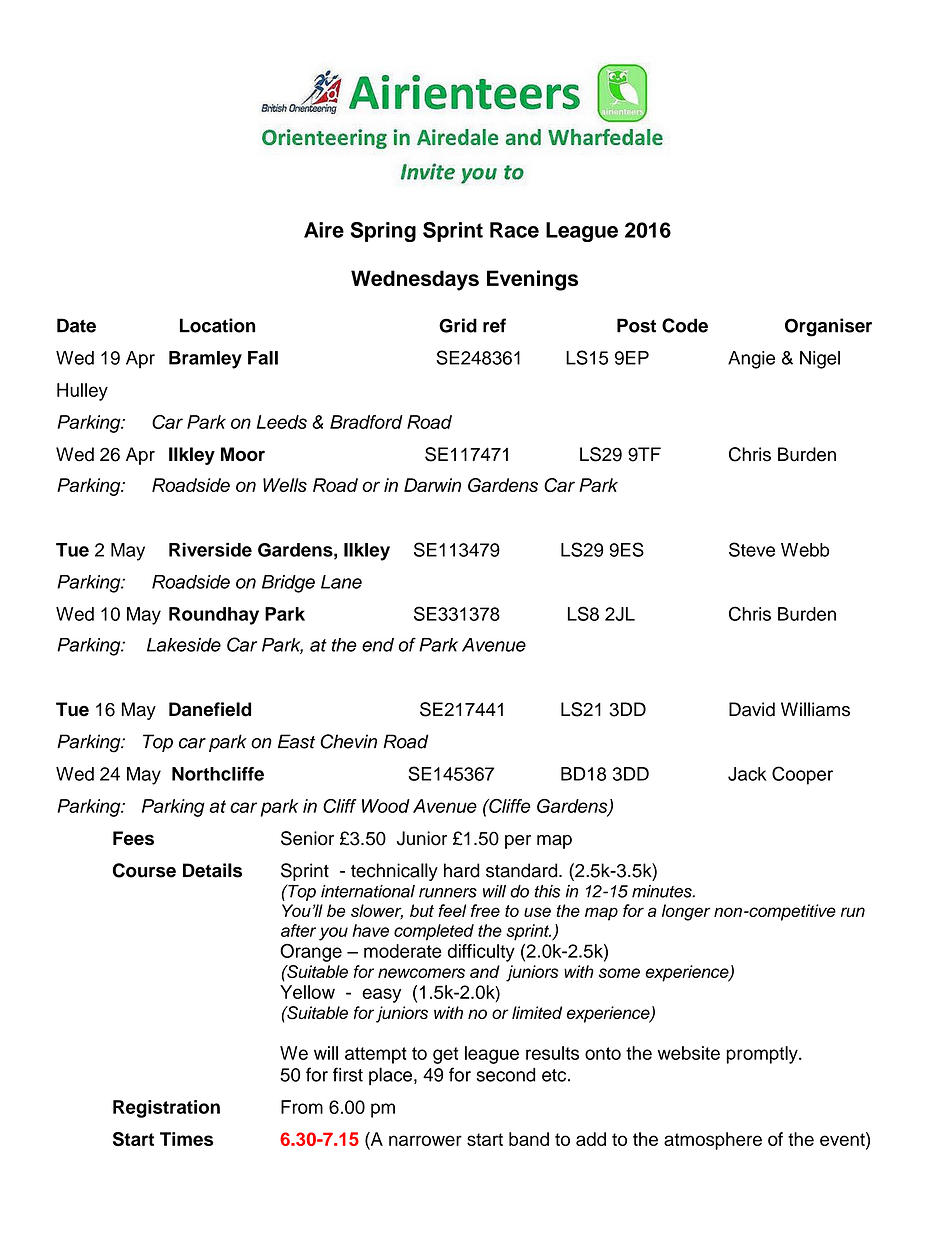  Describe the element at coordinates (217, 325) in the document. I see `Location` at that location.
